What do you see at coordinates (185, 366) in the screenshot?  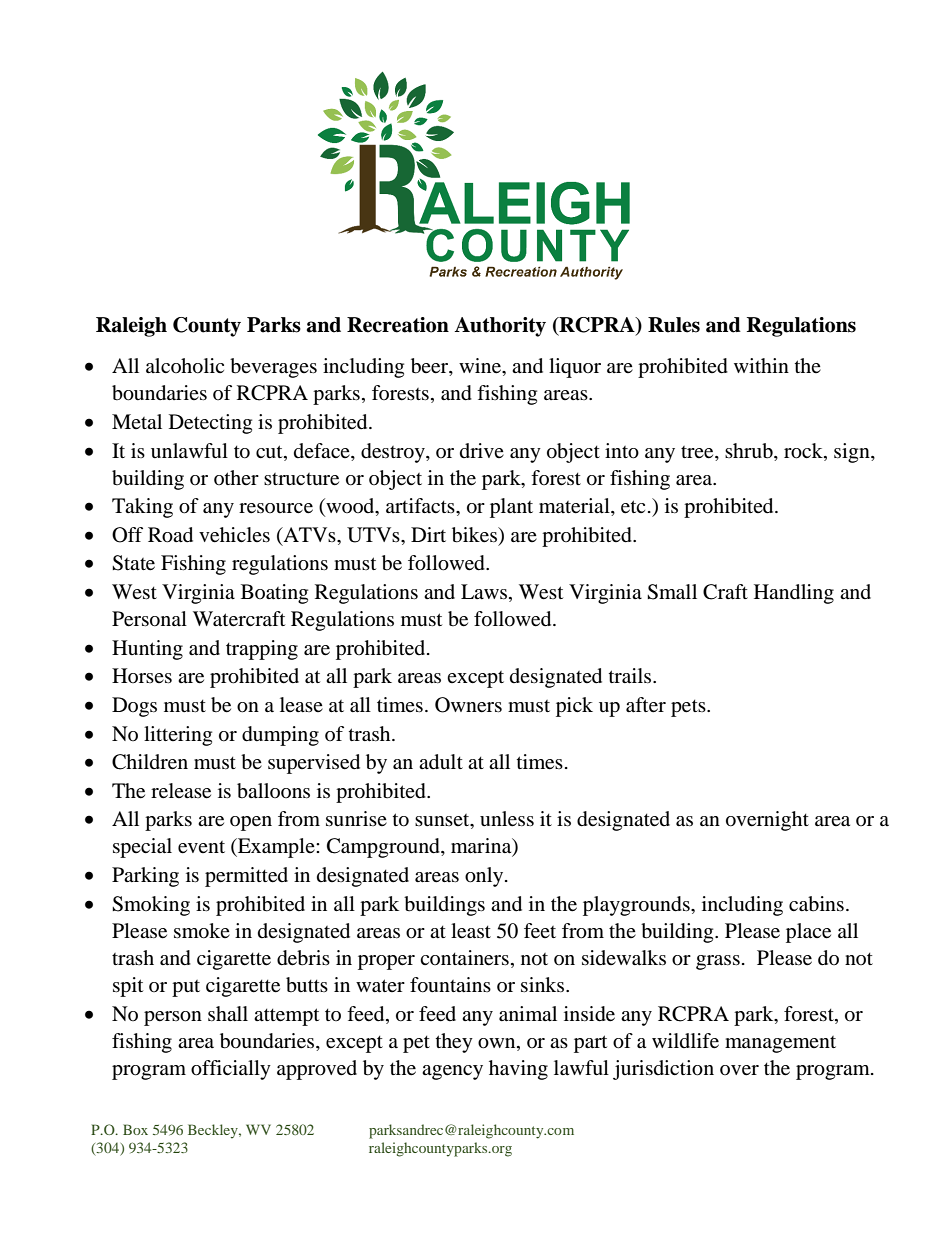 I see `alcoholic` at bounding box center [185, 366].
